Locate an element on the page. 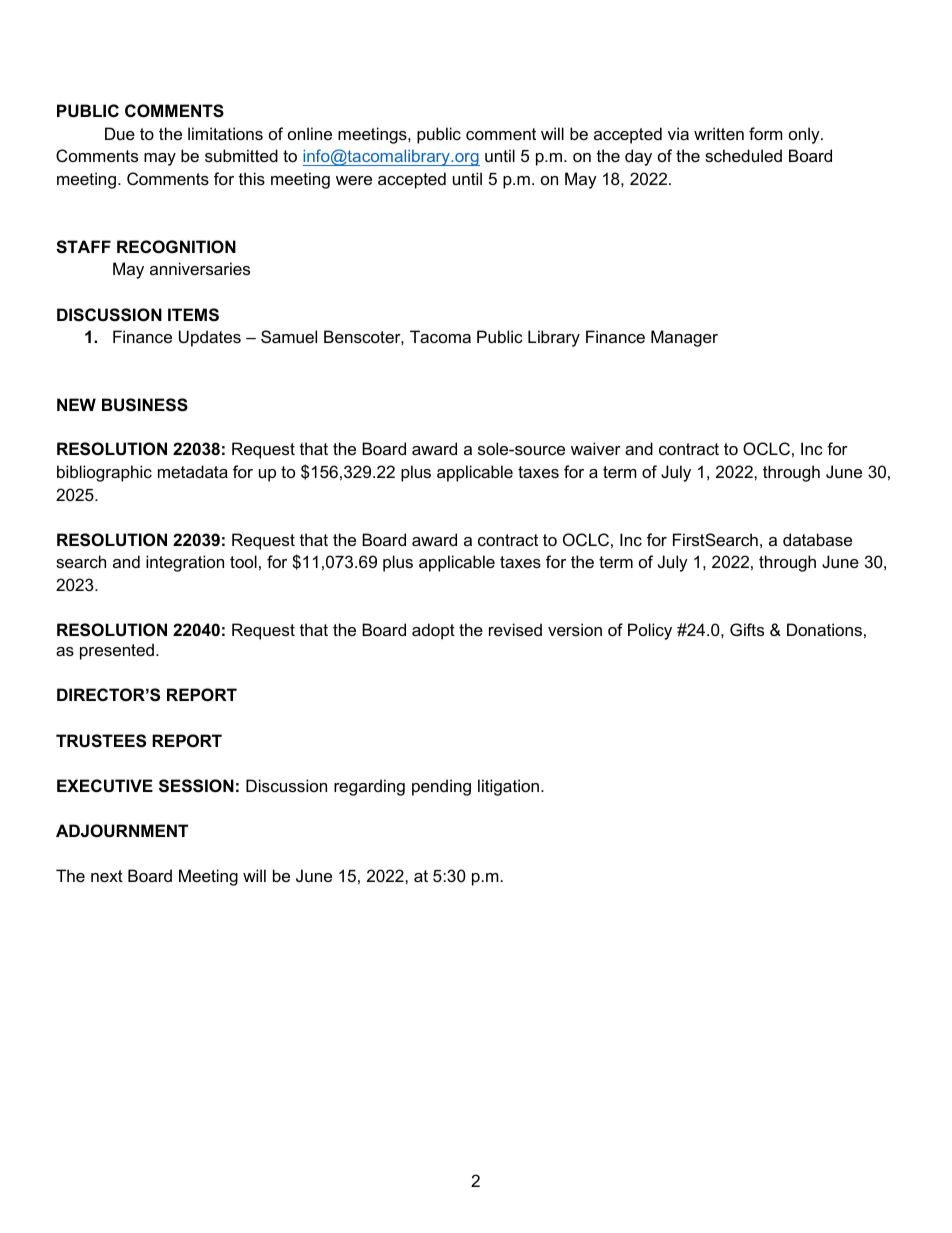  metadata is located at coordinates (193, 471).
